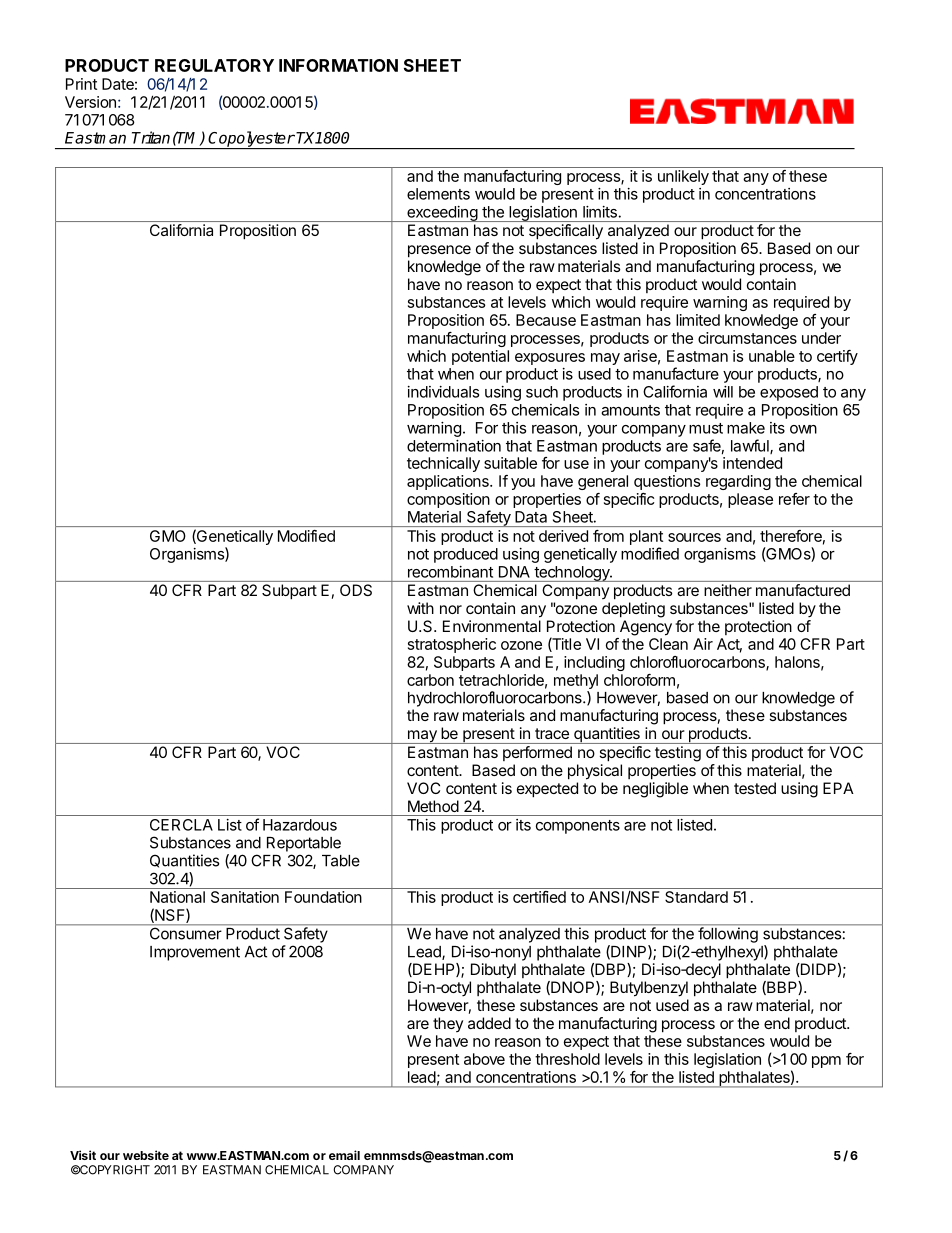  Describe the element at coordinates (600, 212) in the screenshot. I see `limits` at that location.
